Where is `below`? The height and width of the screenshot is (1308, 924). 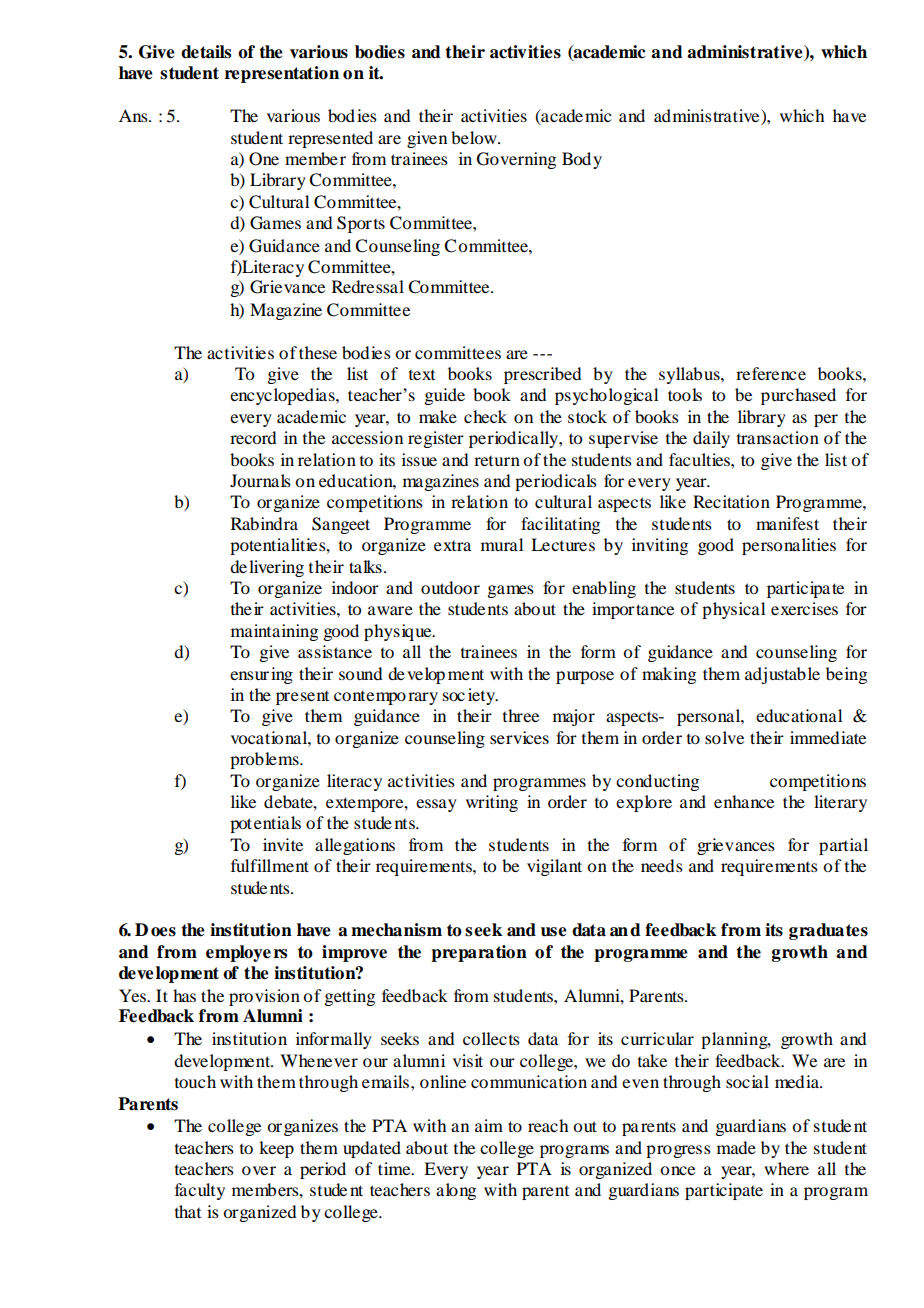 below is located at coordinates (475, 137).
